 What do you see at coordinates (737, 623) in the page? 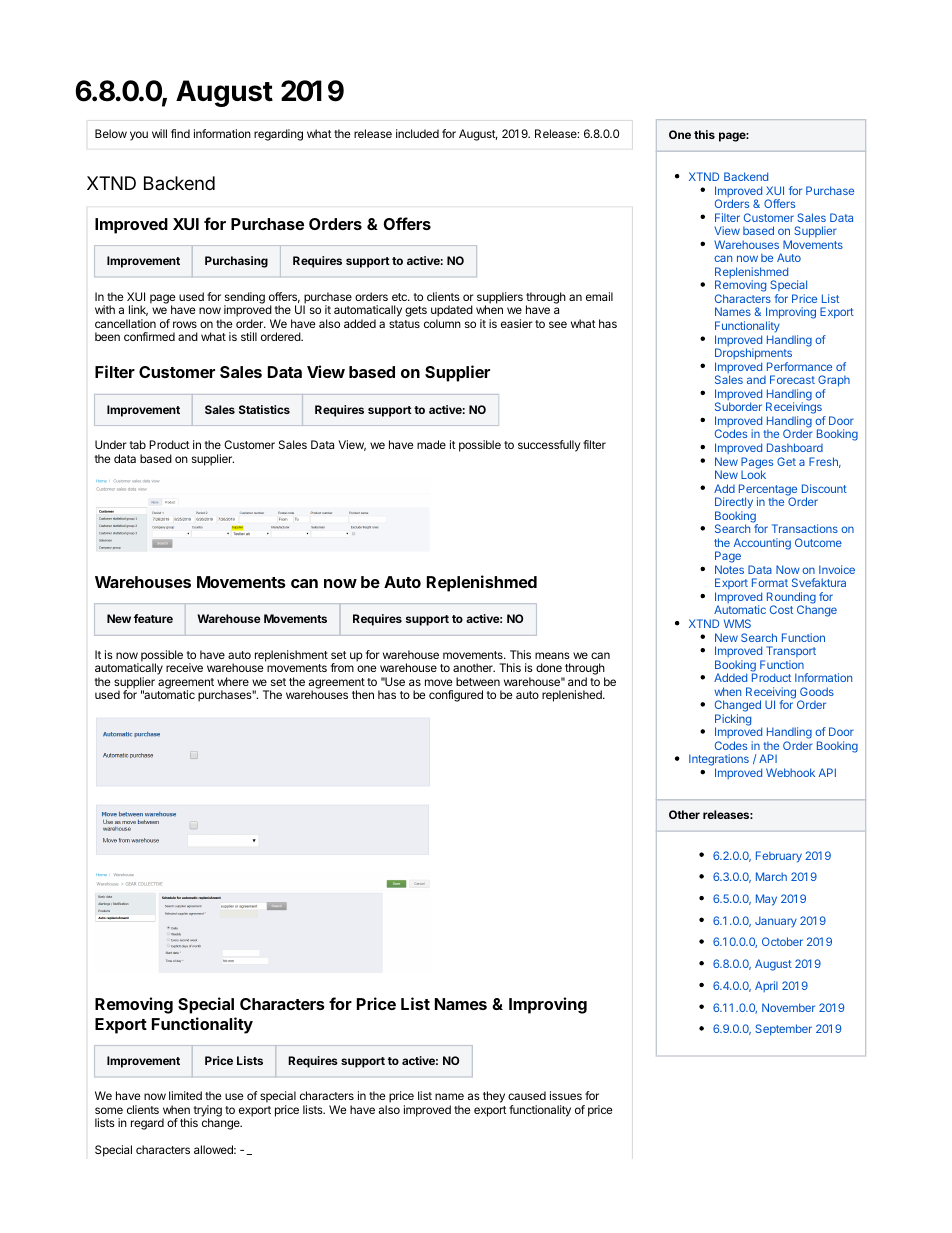
I see `WMS` at bounding box center [737, 623].
